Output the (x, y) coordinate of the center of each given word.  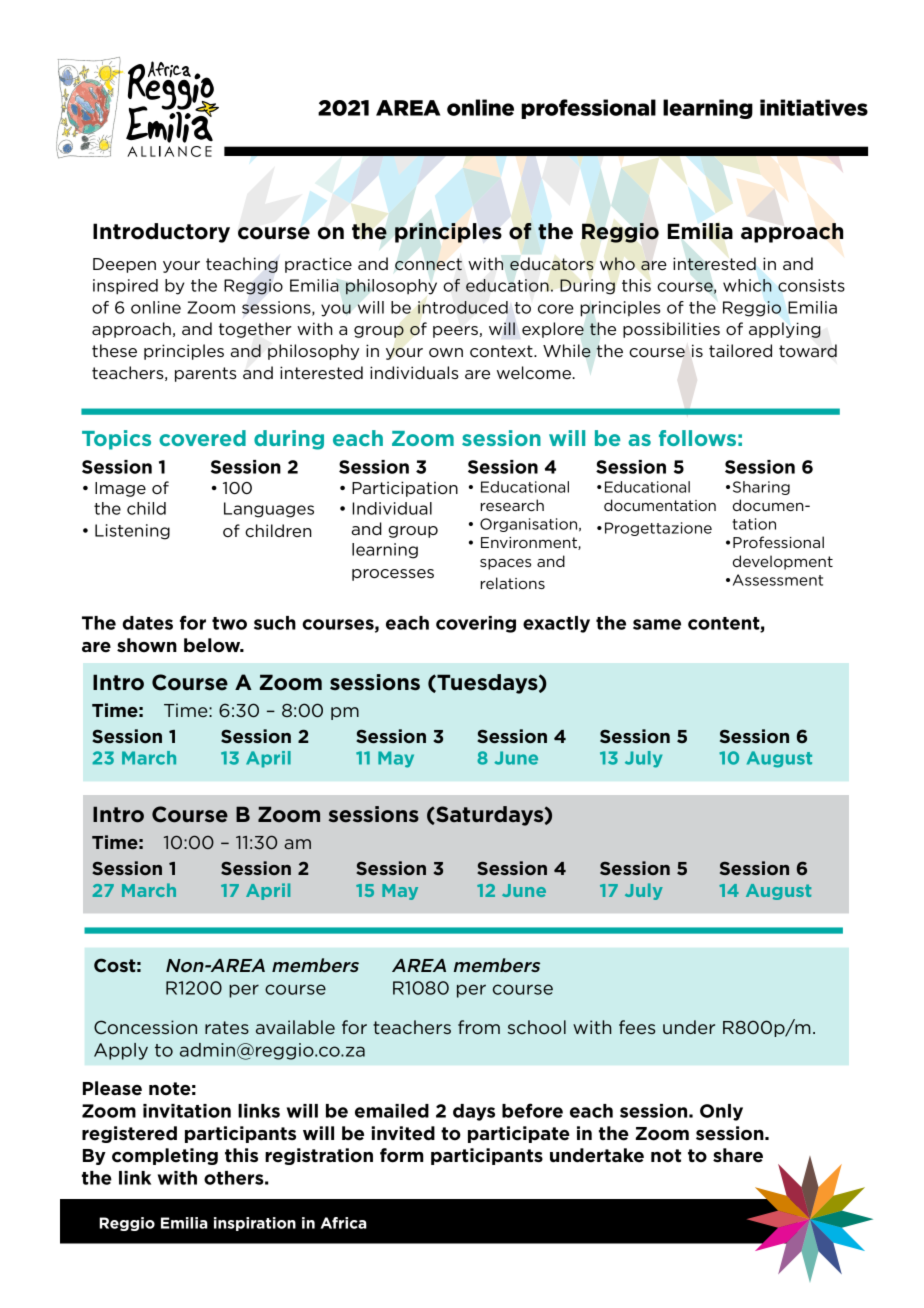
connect (428, 264)
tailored (740, 351)
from (479, 1027)
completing (165, 1156)
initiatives (814, 107)
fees (637, 1027)
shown (147, 645)
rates (227, 1027)
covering (476, 624)
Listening (132, 532)
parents (206, 374)
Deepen (124, 265)
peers (456, 332)
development (783, 562)
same (657, 624)
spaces (505, 564)
